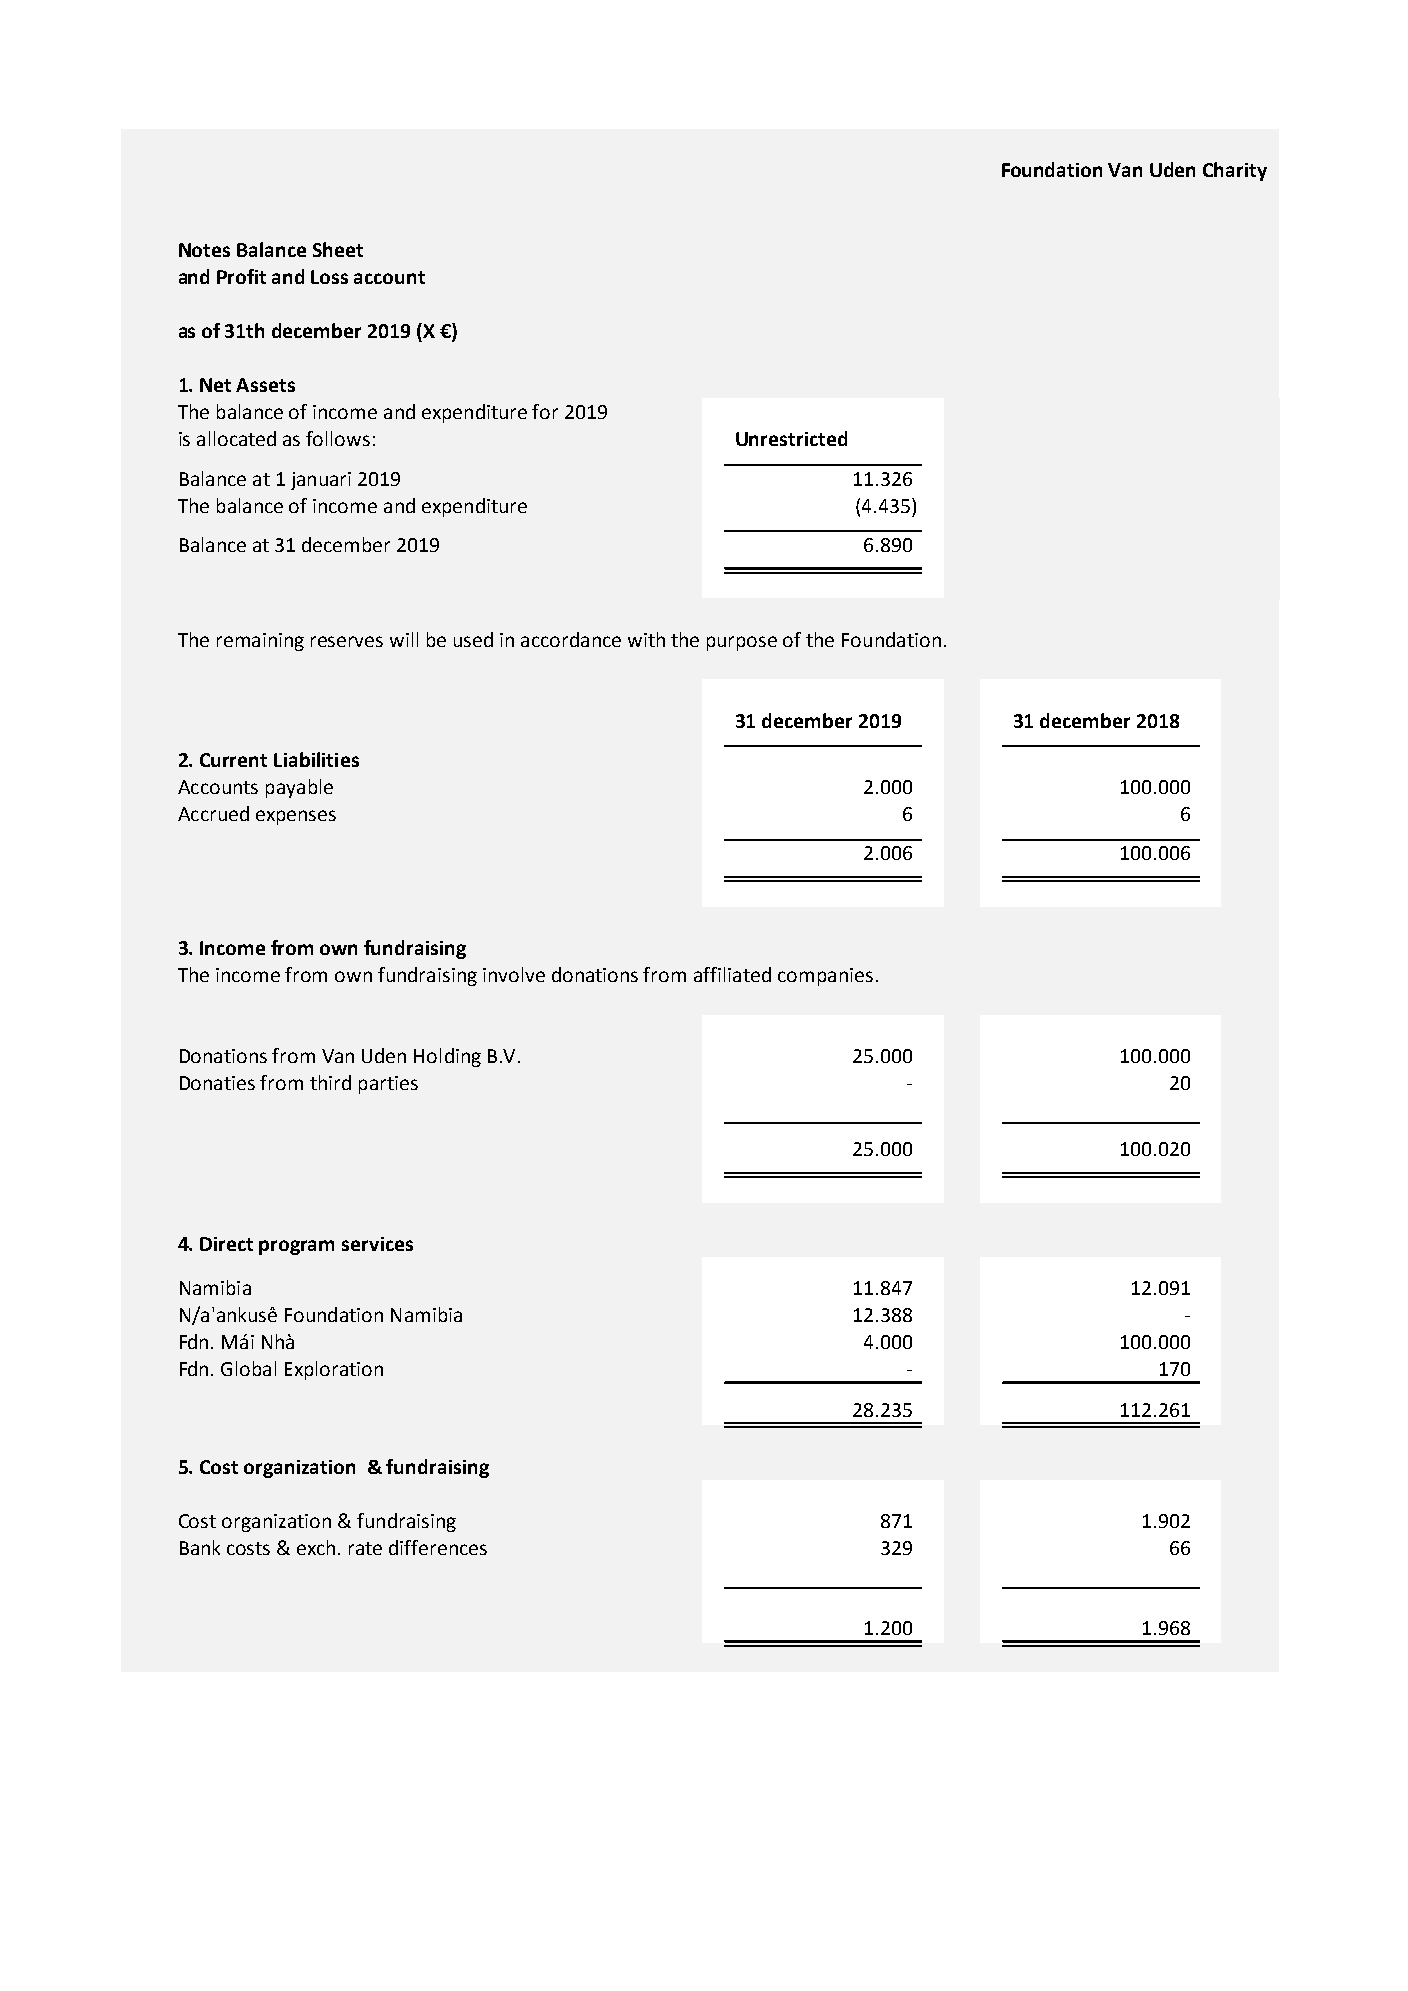 The image size is (1408, 1991). Describe the element at coordinates (338, 249) in the screenshot. I see `Sheet` at that location.
